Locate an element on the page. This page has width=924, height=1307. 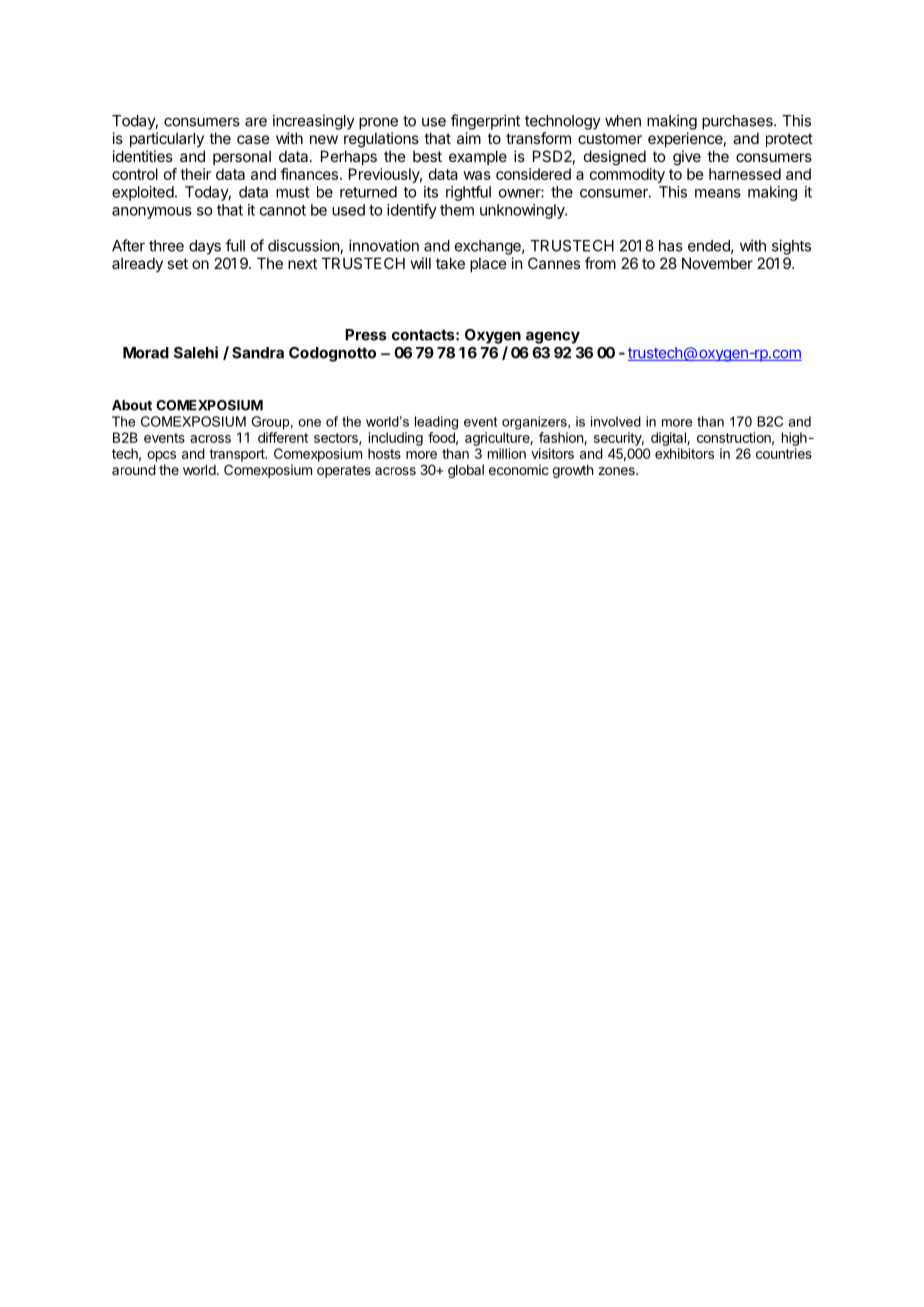
leading is located at coordinates (436, 423).
